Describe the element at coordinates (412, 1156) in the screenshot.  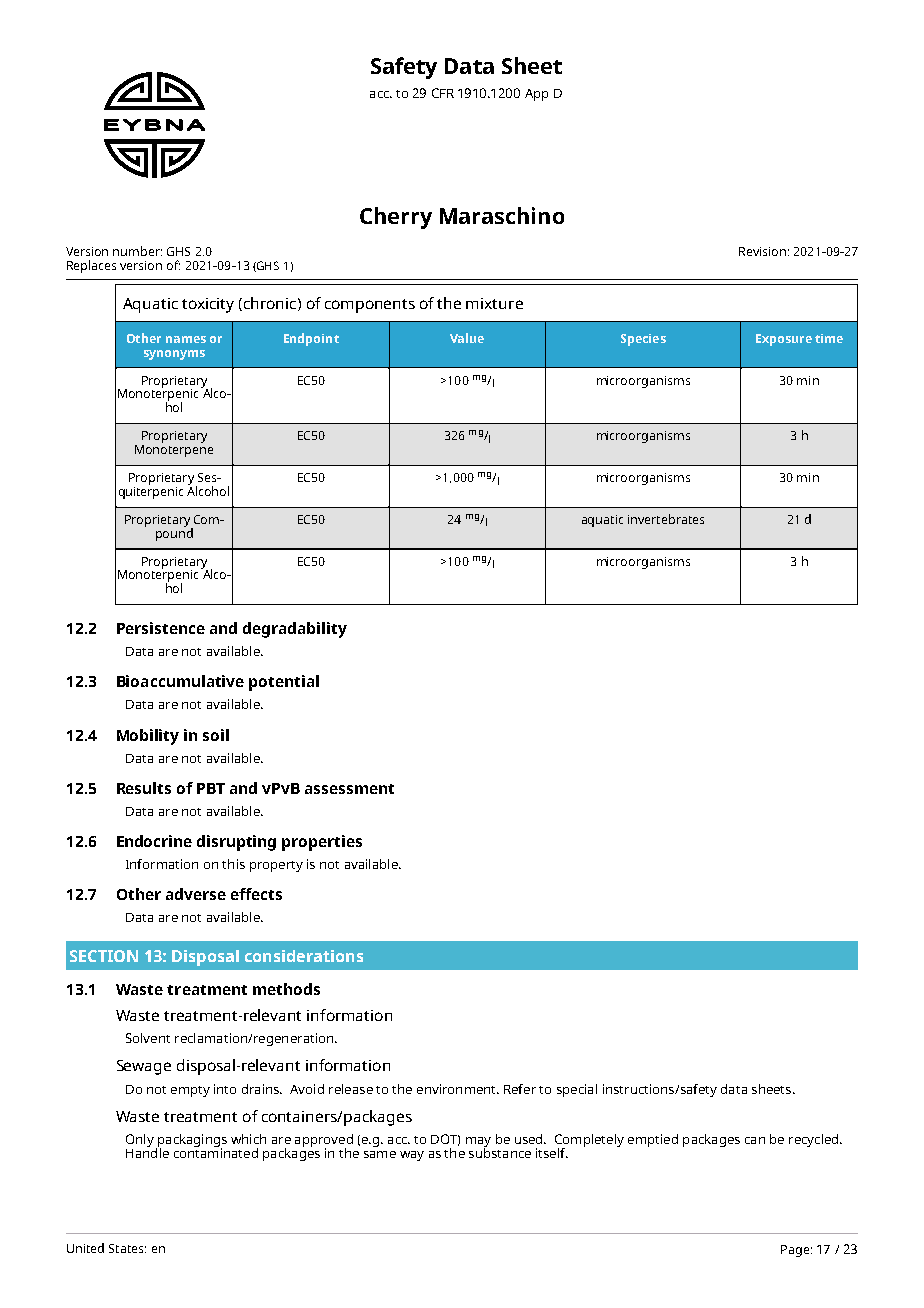
I see `way` at that location.
